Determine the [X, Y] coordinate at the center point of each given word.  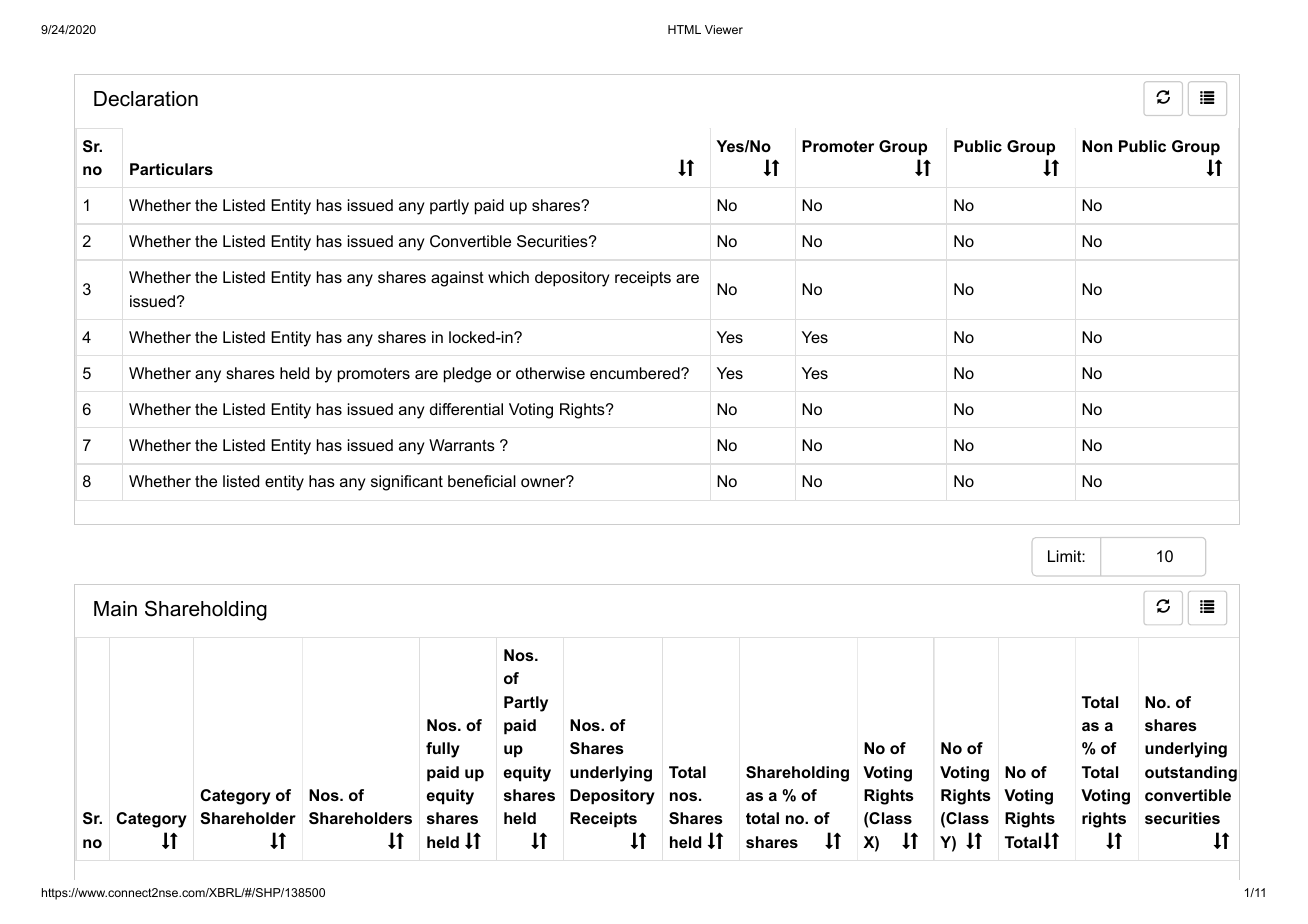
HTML [684, 29]
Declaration [146, 99]
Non [1097, 146]
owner [544, 482]
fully [443, 750]
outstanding [1191, 774]
